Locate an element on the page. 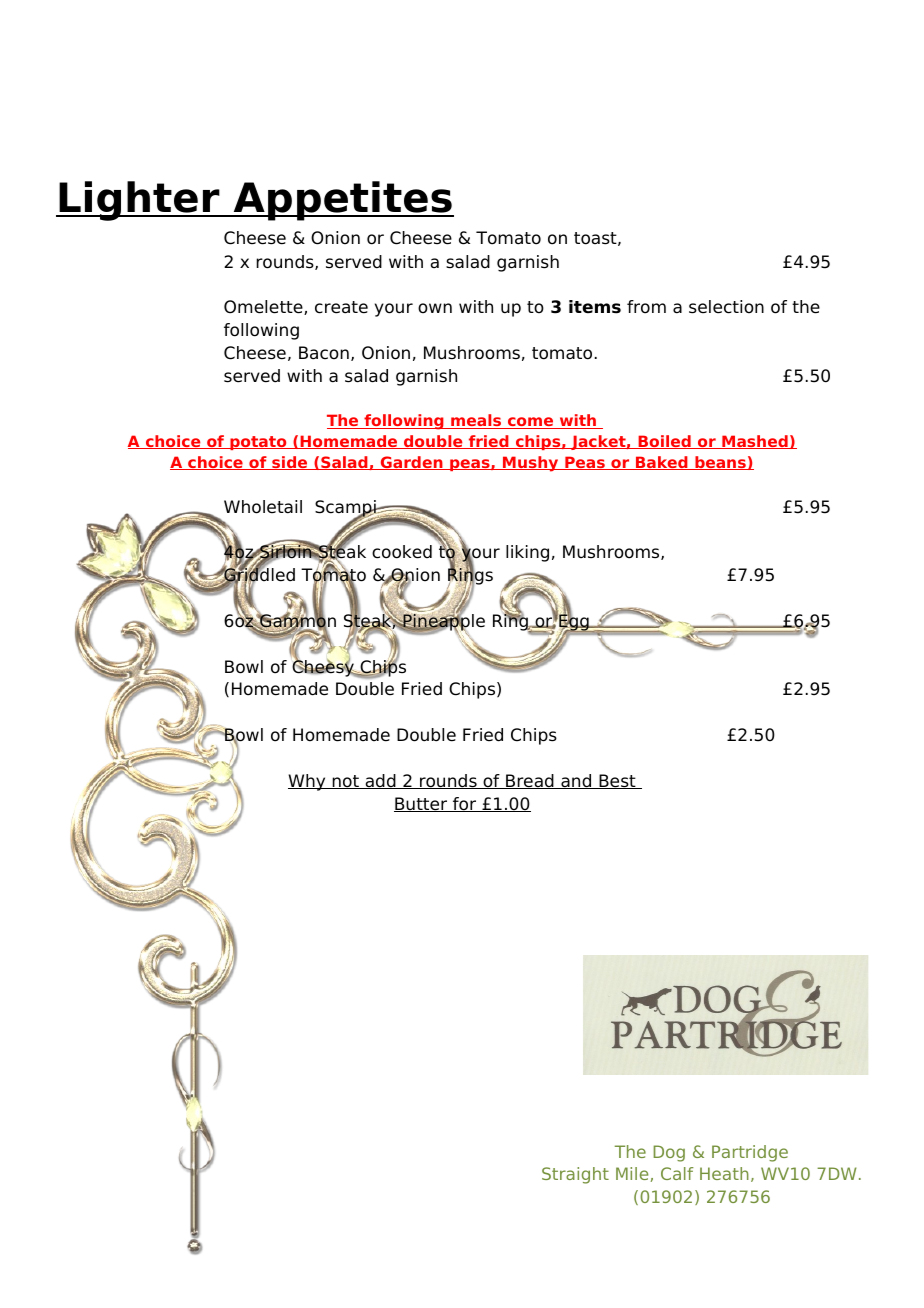 This document has height=1308, width=924. Lighter is located at coordinates (139, 201).
